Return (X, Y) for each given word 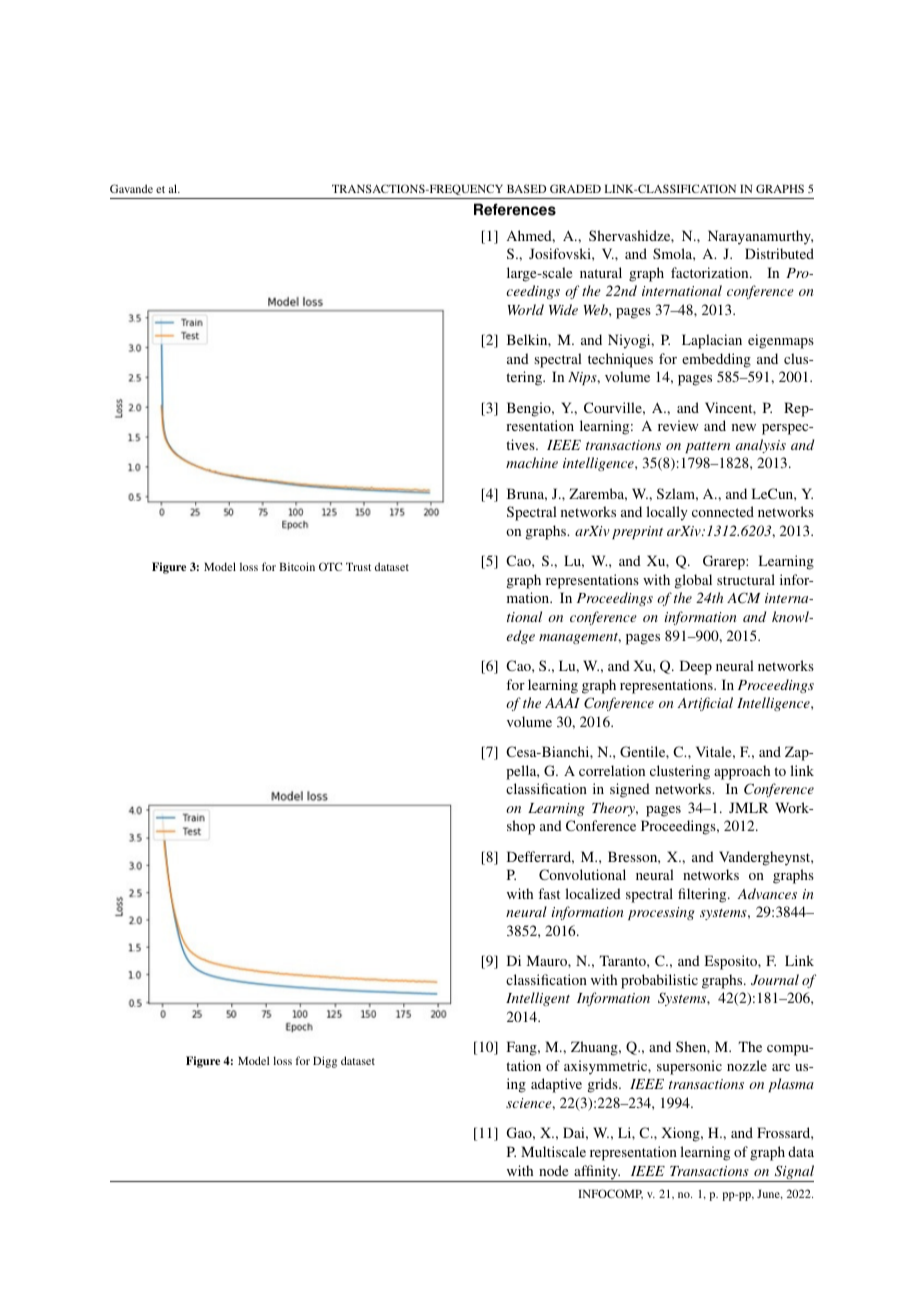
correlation (612, 770)
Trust (358, 567)
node (553, 1170)
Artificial (705, 704)
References (515, 209)
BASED (526, 188)
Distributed (779, 253)
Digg (325, 1062)
